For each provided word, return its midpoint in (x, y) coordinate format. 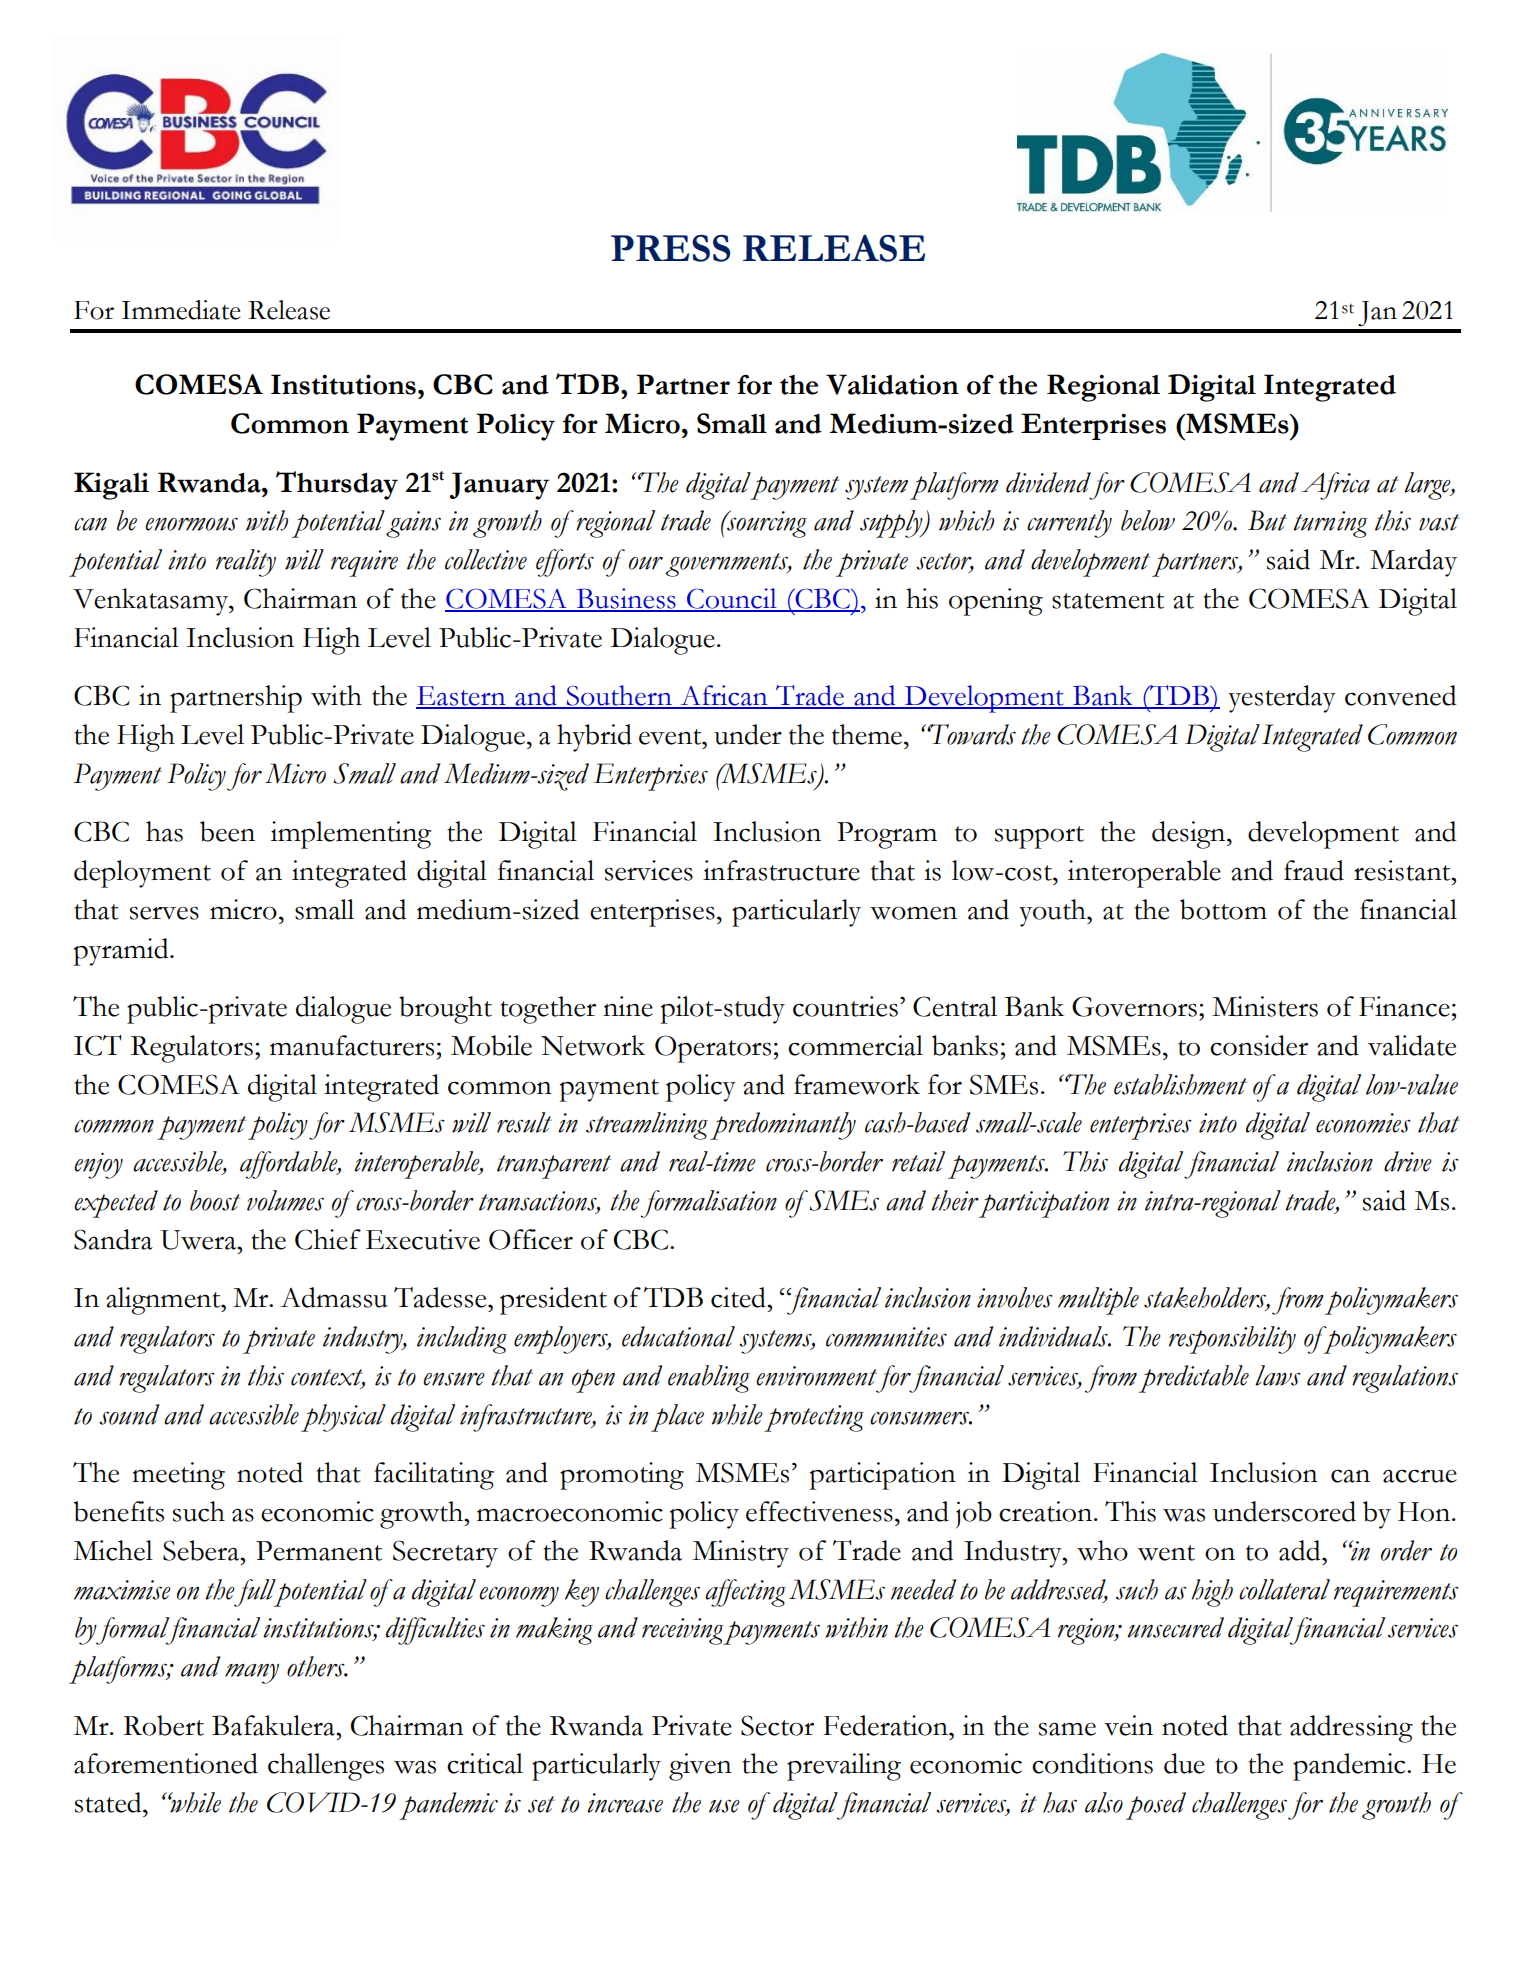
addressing (1351, 1729)
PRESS (670, 248)
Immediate (180, 310)
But (1267, 520)
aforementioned (166, 1763)
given (700, 1767)
